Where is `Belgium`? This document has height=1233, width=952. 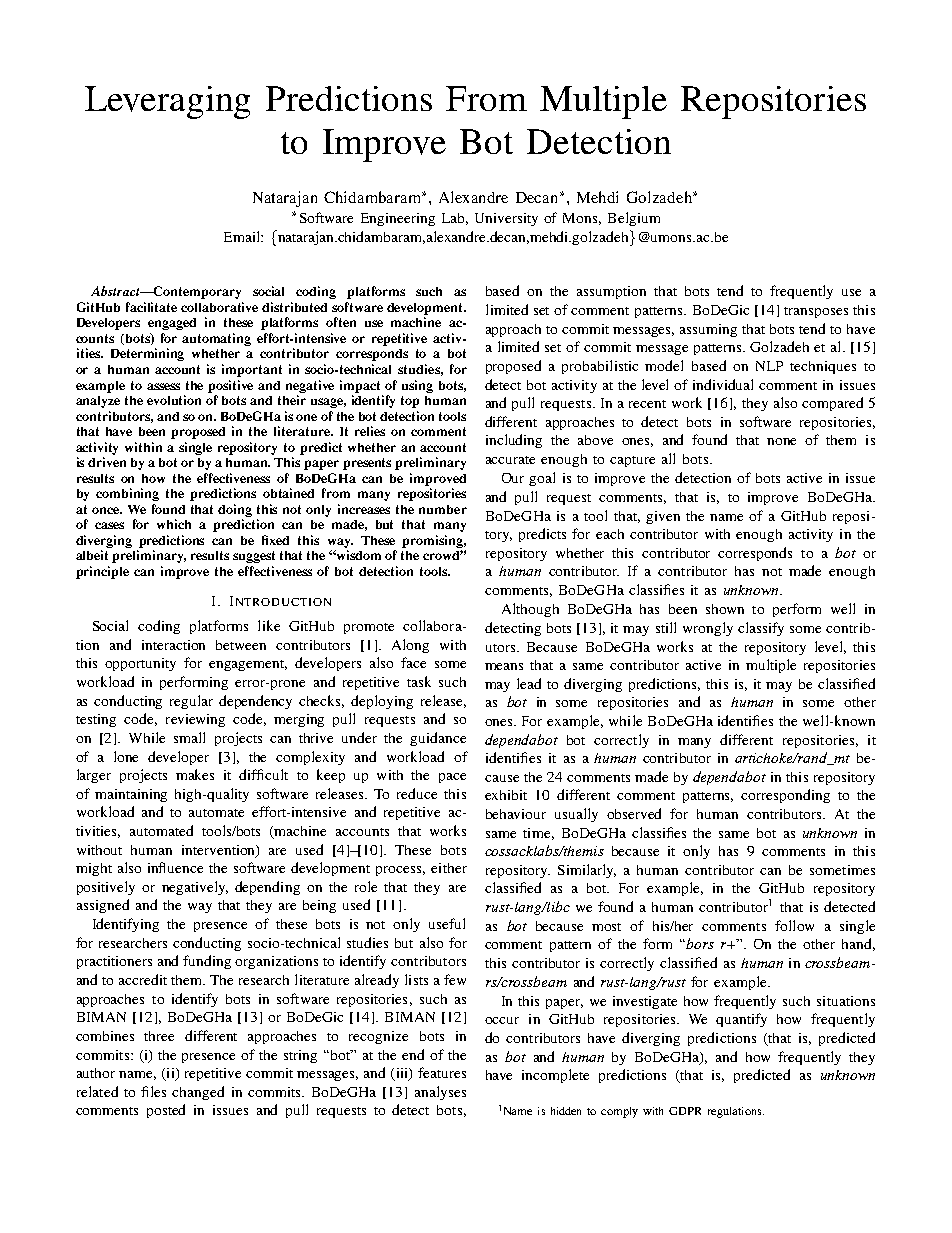 Belgium is located at coordinates (634, 219).
